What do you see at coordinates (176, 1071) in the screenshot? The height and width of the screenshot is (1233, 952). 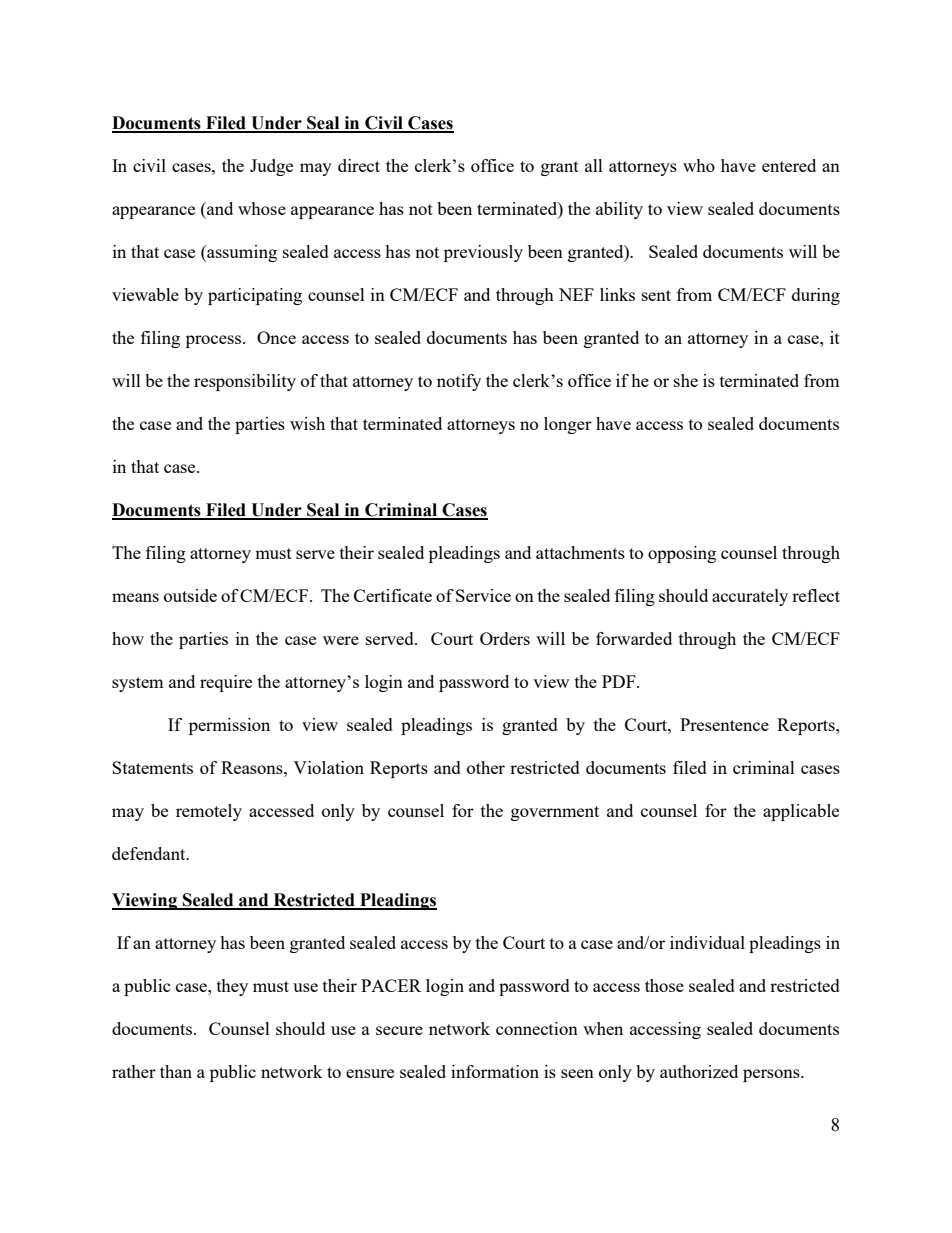 I see `than` at bounding box center [176, 1071].
